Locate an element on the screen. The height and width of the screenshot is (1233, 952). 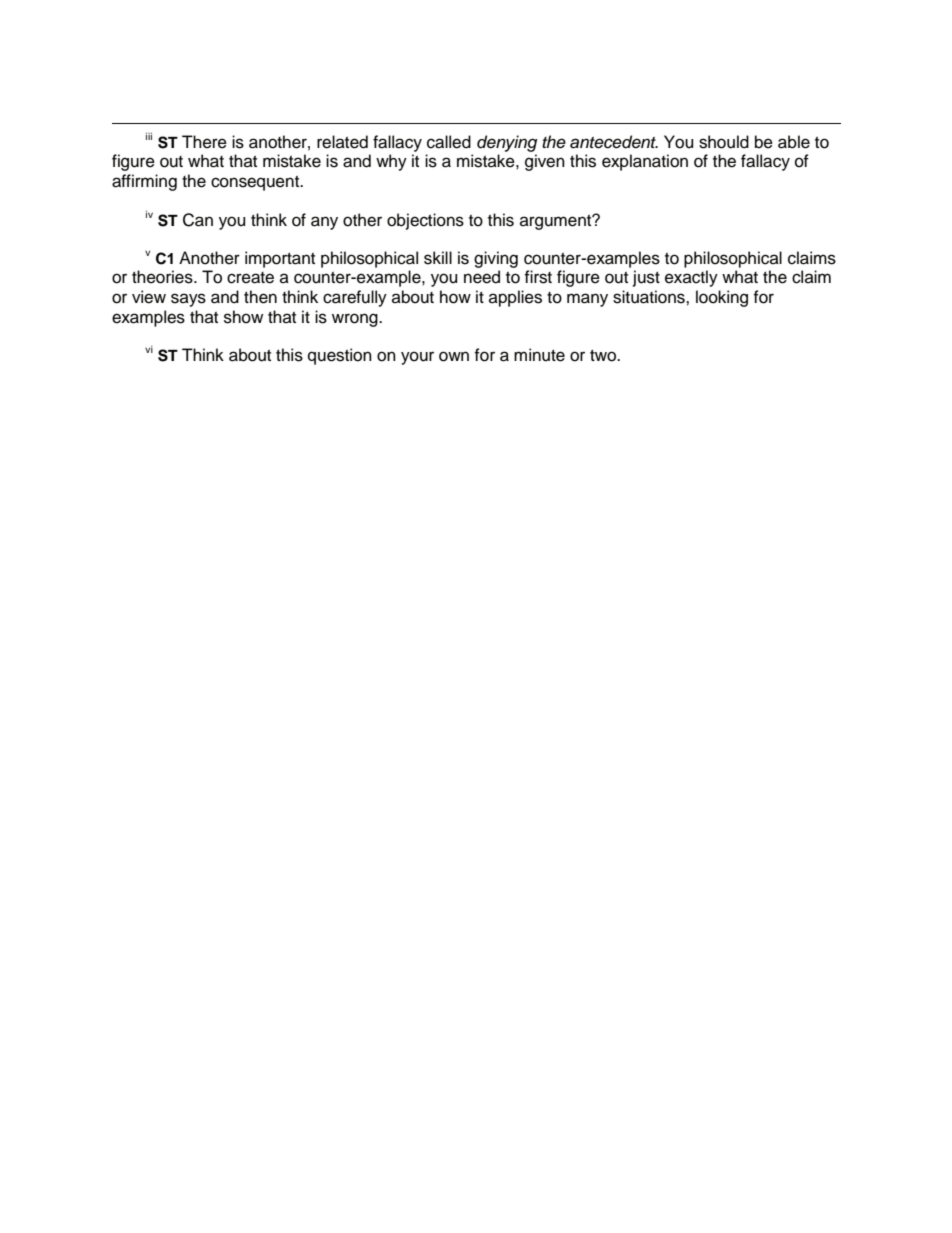
skill is located at coordinates (438, 258).
